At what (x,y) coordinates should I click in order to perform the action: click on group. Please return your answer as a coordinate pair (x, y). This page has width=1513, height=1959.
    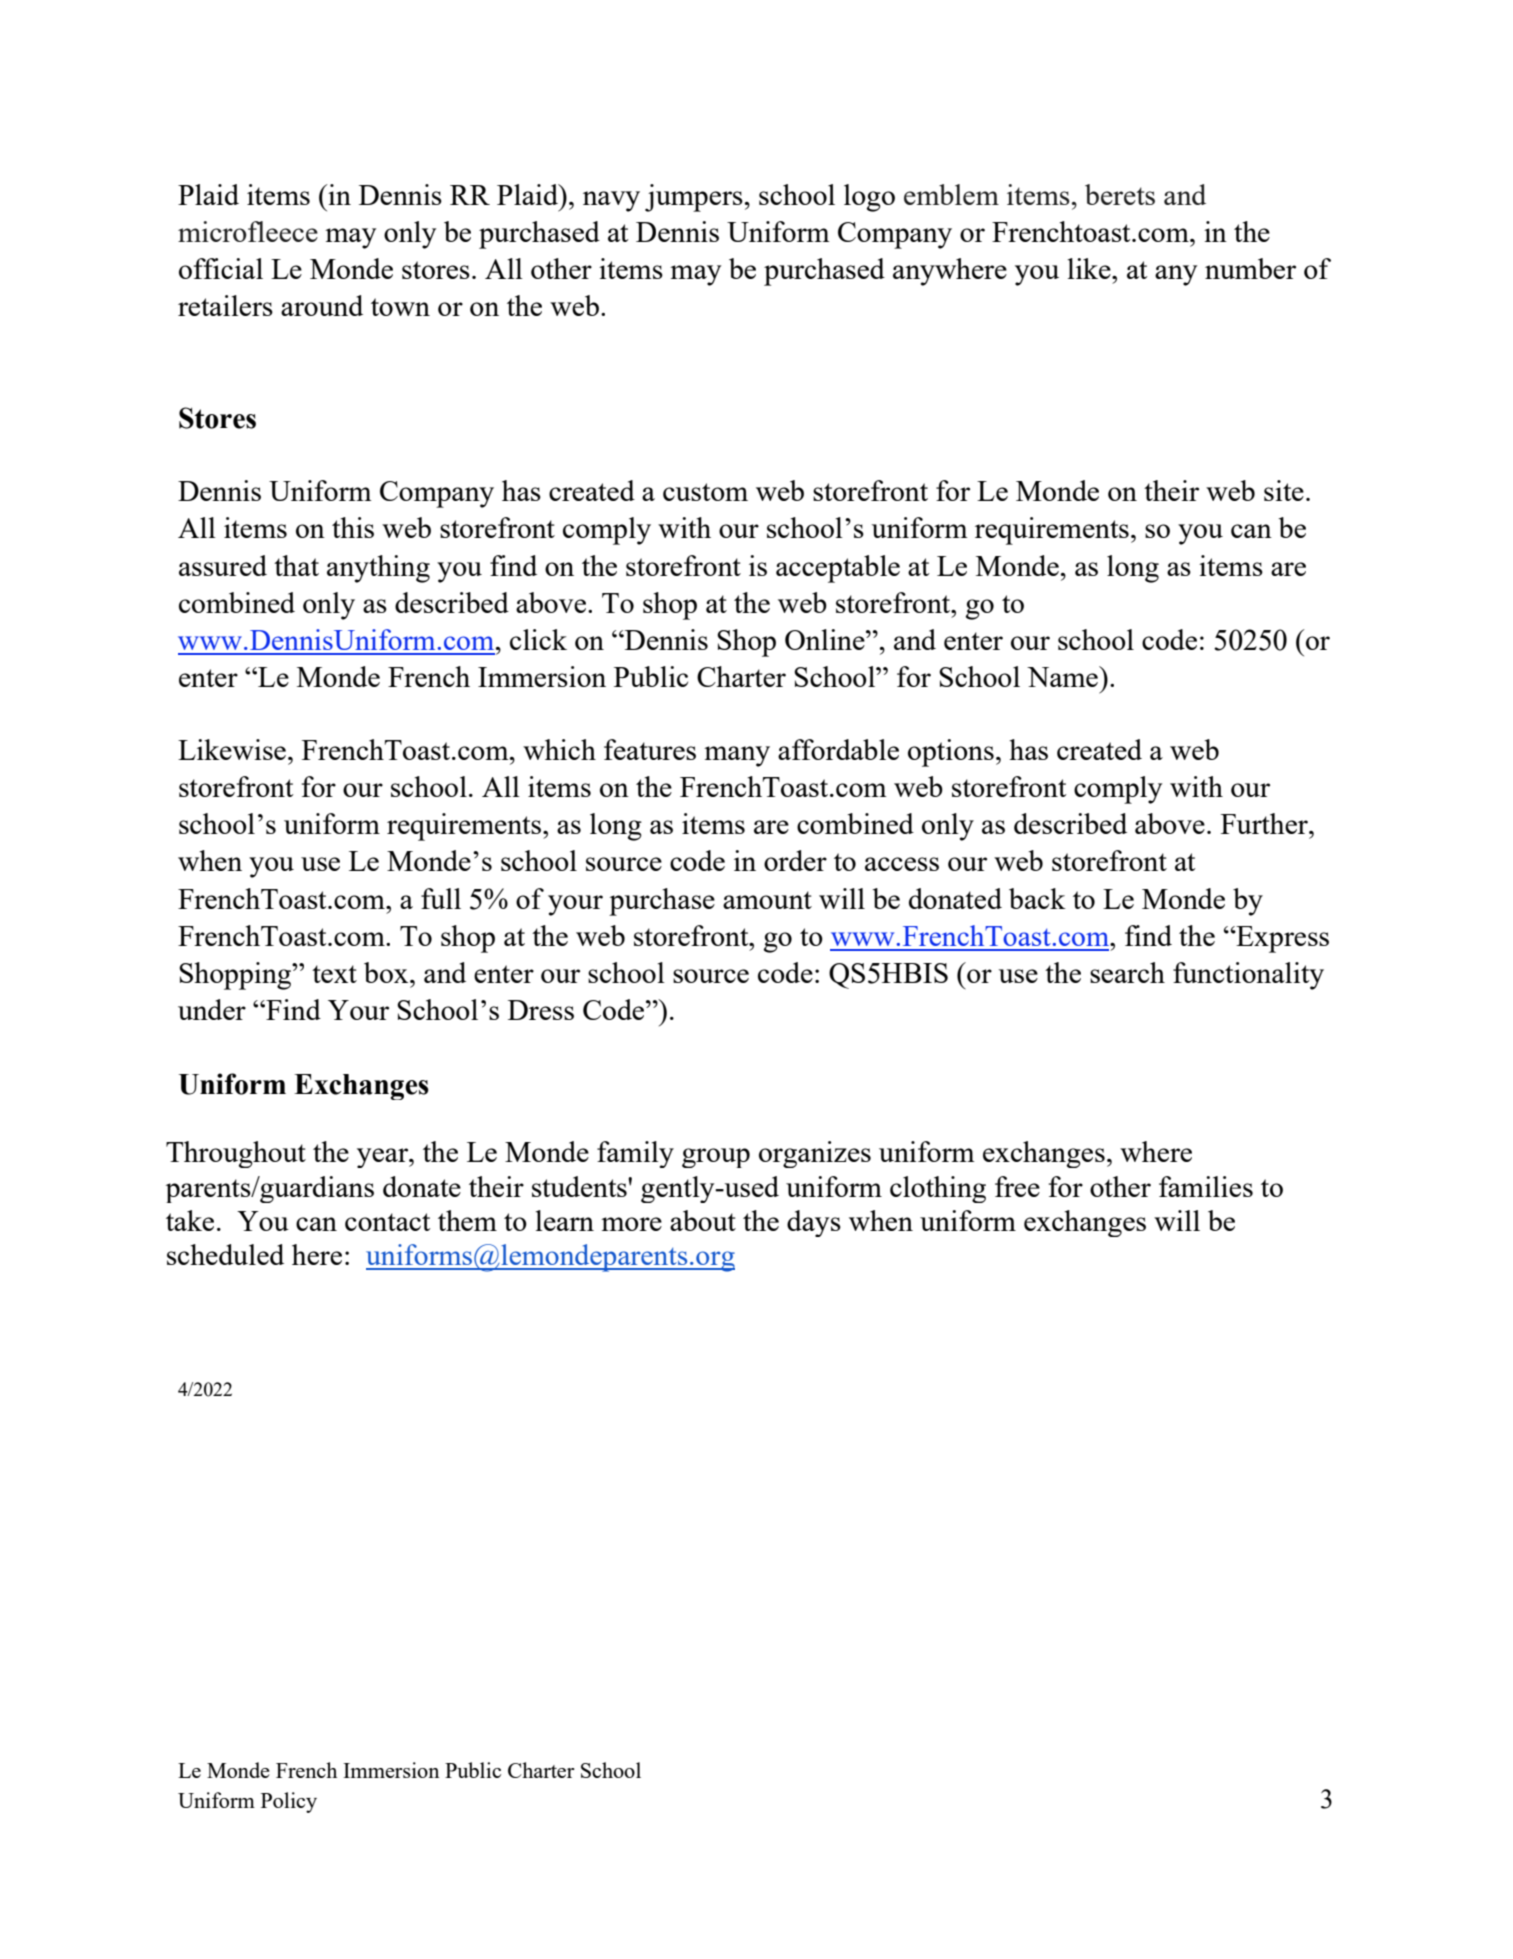
    Looking at the image, I should click on (716, 1158).
